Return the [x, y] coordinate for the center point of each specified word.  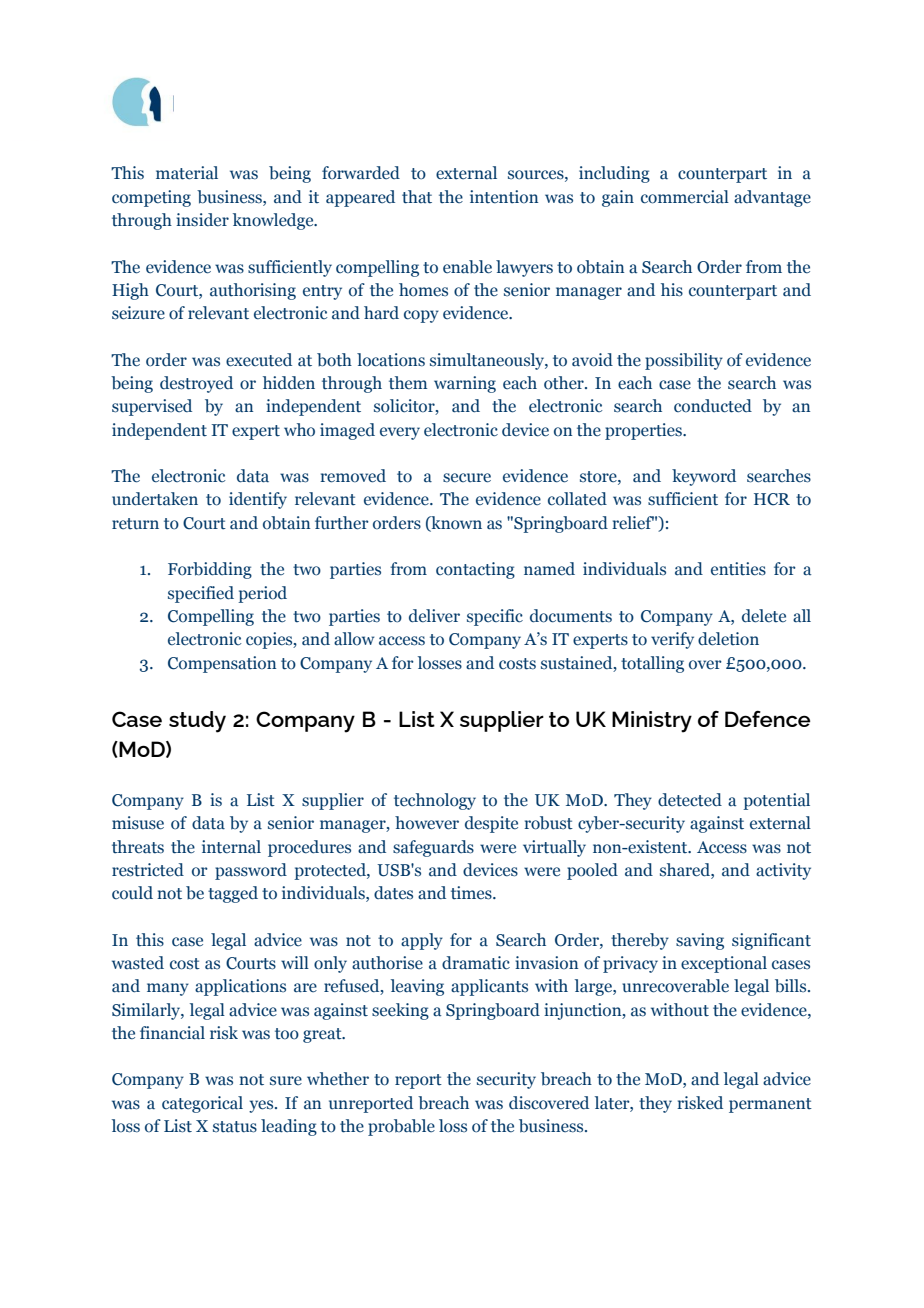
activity [783, 871]
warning [465, 384]
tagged [233, 894]
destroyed [196, 384]
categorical [202, 1104]
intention [504, 197]
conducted [713, 406]
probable [401, 1127]
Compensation [222, 664]
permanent [770, 1105]
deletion [728, 639]
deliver [434, 616]
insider [202, 220]
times [472, 893]
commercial [685, 197]
